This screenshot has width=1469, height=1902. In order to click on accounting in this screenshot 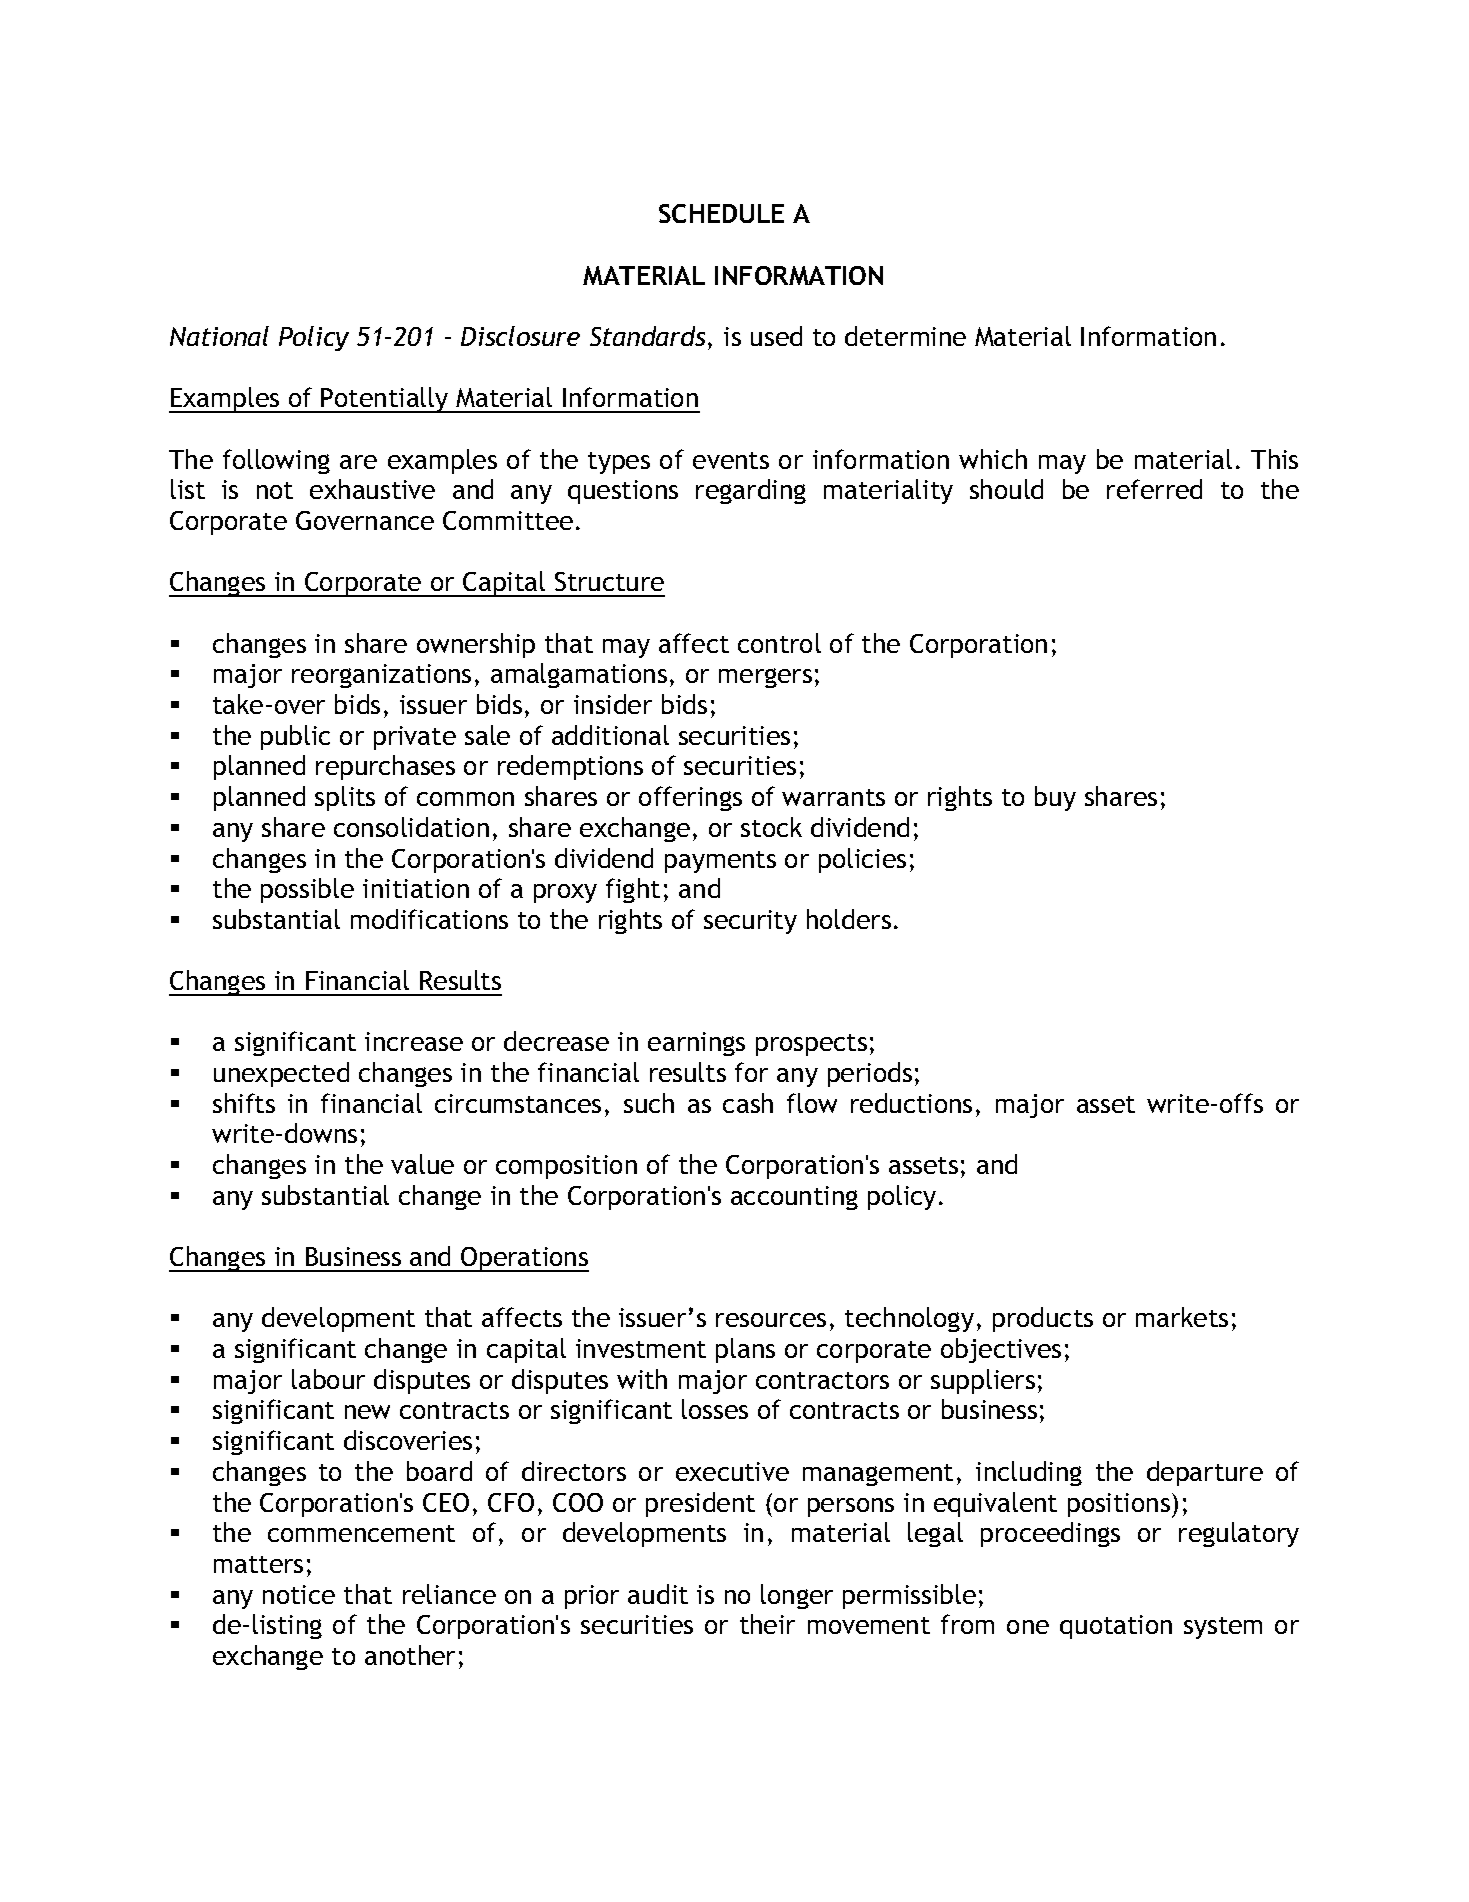, I will do `click(794, 1198)`.
